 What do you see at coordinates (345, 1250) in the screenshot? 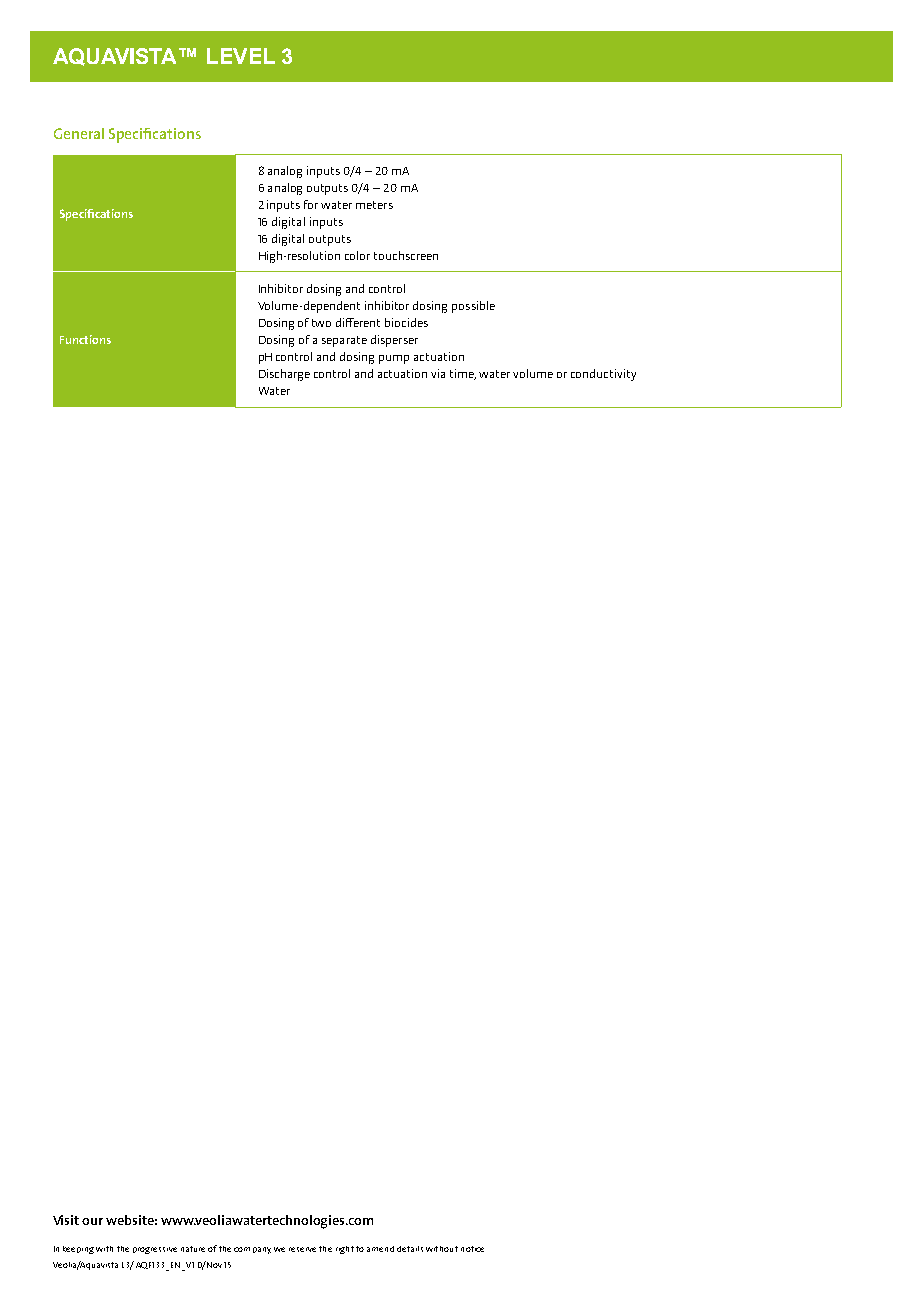
I see `right` at bounding box center [345, 1250].
